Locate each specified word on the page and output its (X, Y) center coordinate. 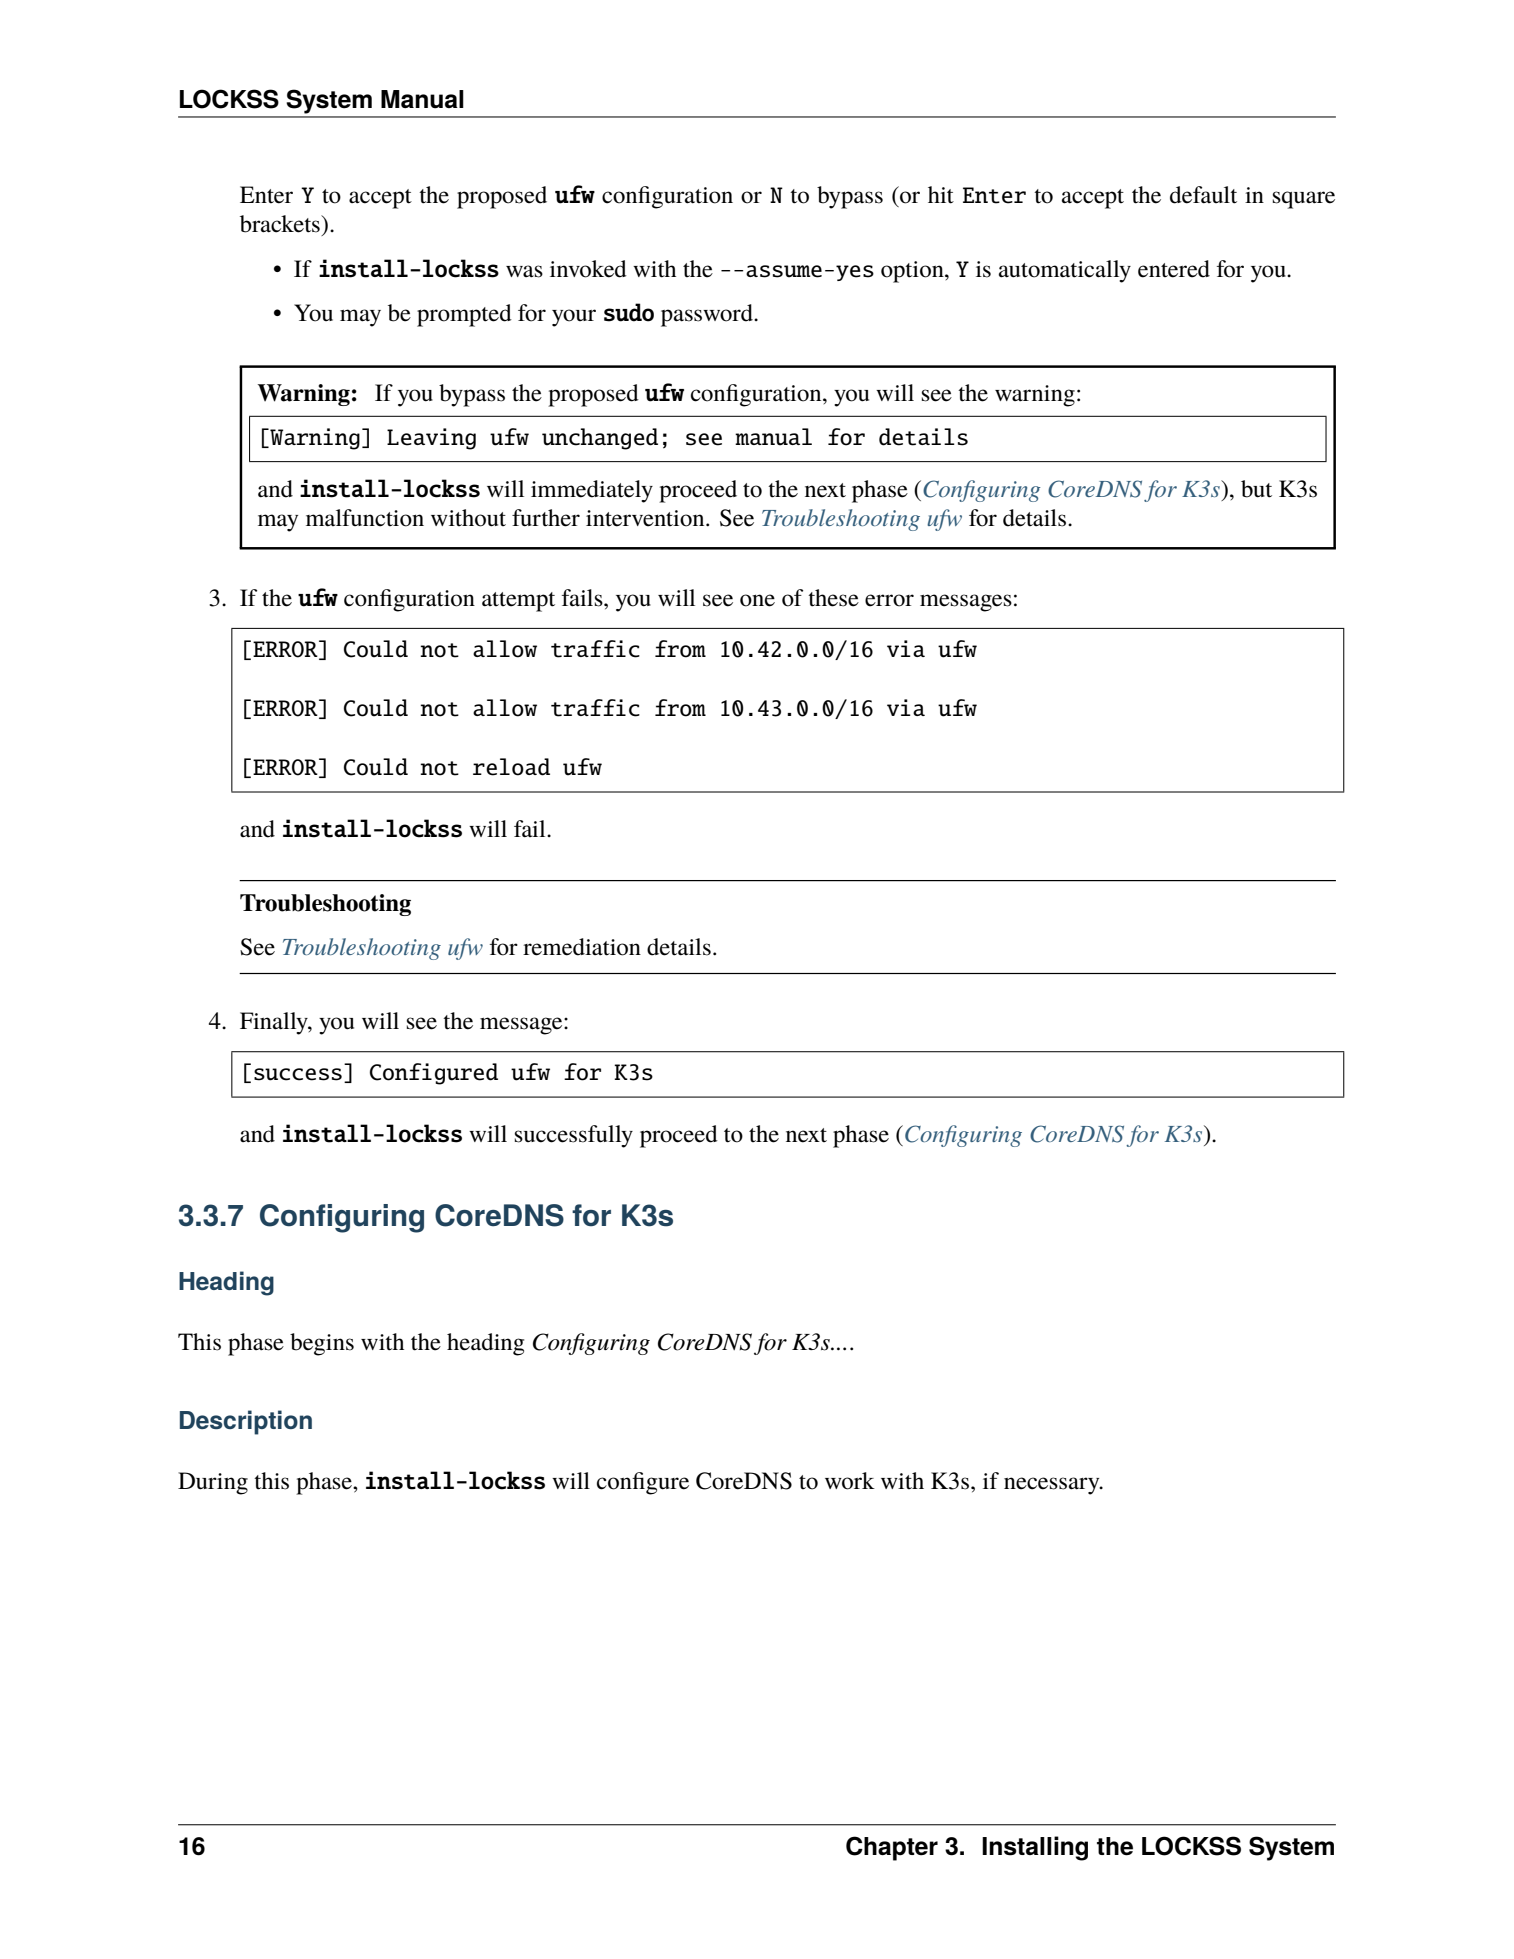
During (213, 1483)
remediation (582, 947)
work (850, 1481)
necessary (1053, 1486)
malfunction (365, 518)
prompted (464, 315)
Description (246, 1422)
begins (322, 1344)
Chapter (892, 1848)
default (1203, 195)
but (1256, 489)
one (757, 600)
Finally (275, 1023)
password (708, 315)
